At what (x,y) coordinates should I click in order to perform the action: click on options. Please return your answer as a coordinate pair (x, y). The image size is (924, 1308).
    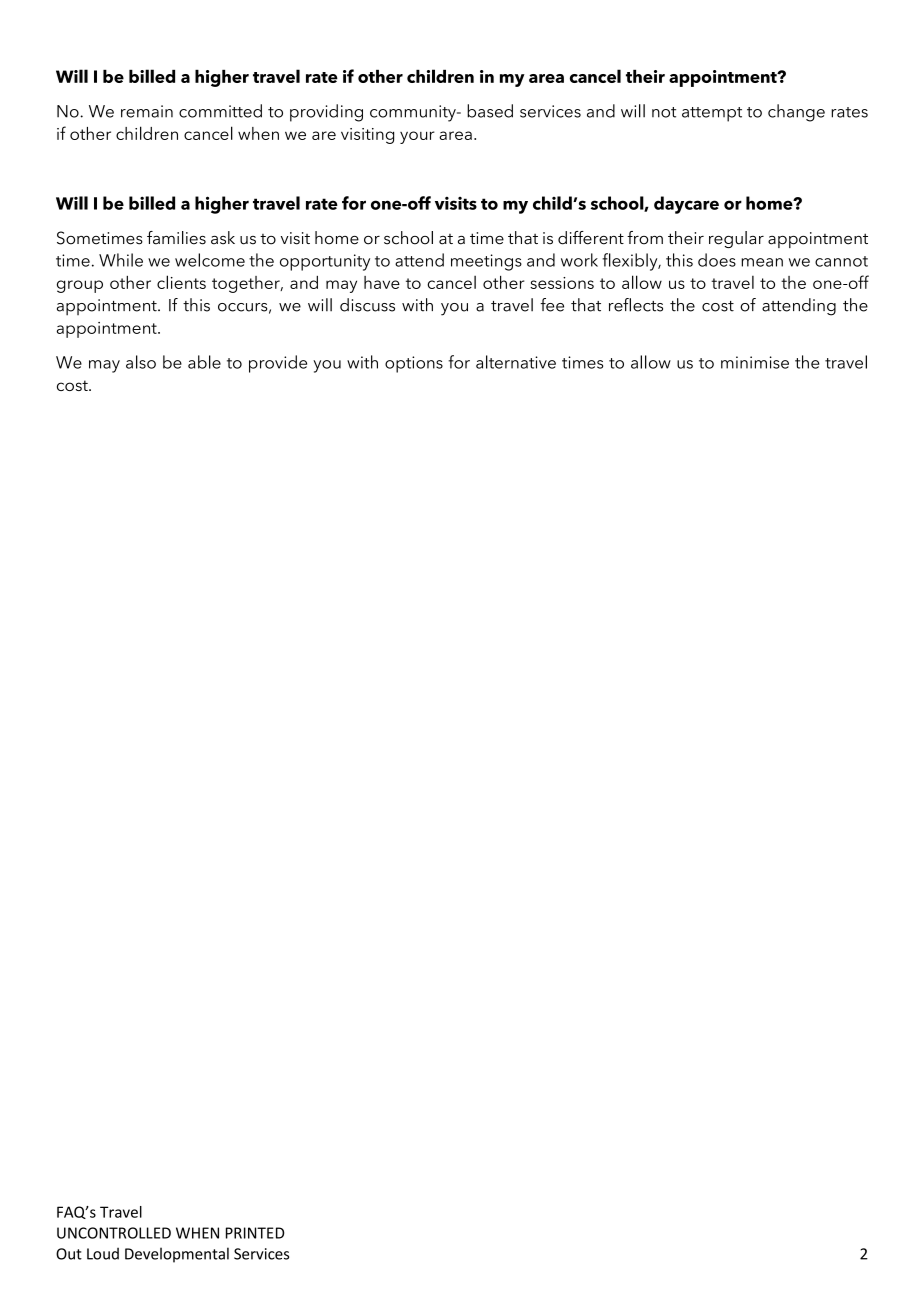
    Looking at the image, I should click on (414, 364).
